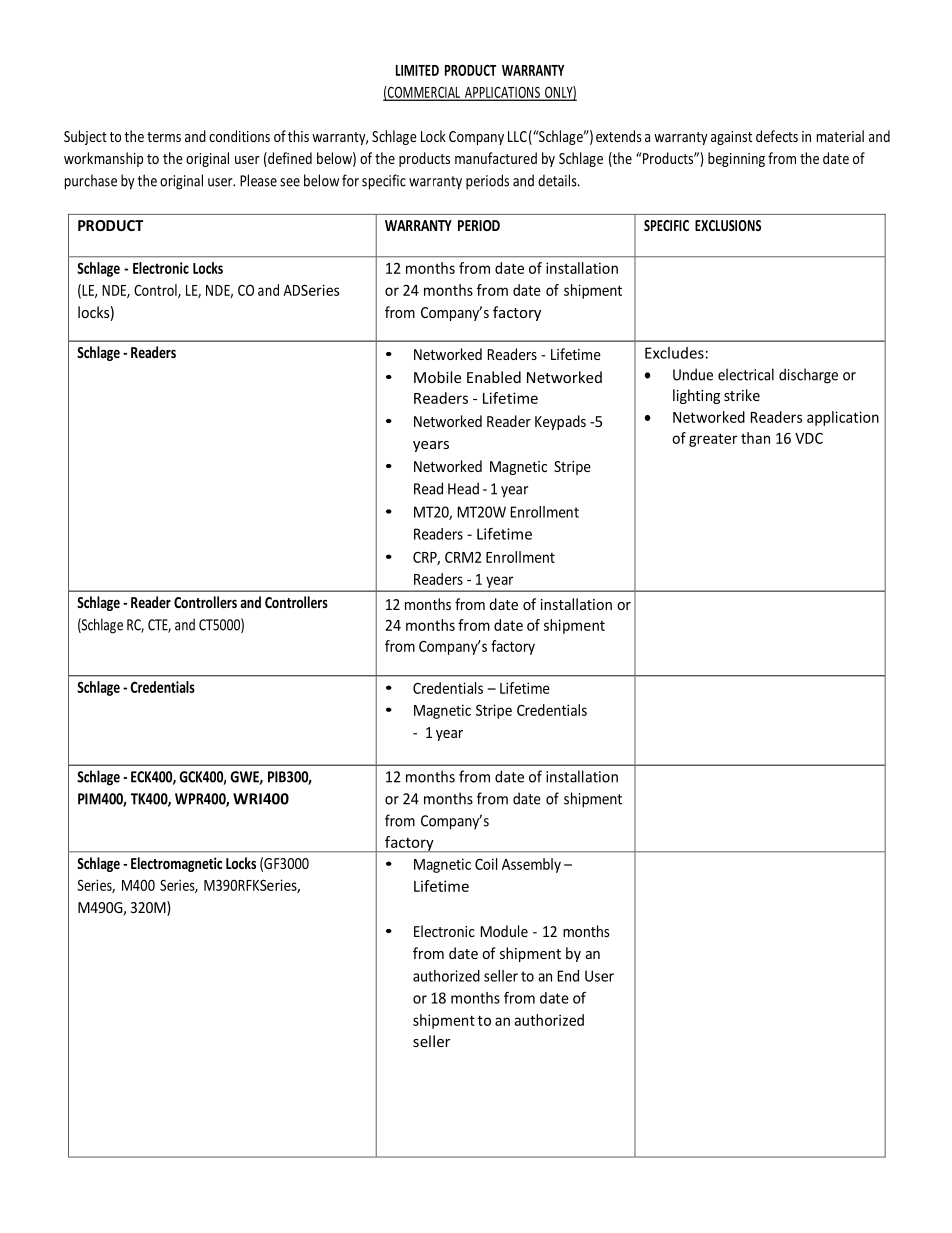  Describe the element at coordinates (417, 70) in the document. I see `LIMITED` at that location.
